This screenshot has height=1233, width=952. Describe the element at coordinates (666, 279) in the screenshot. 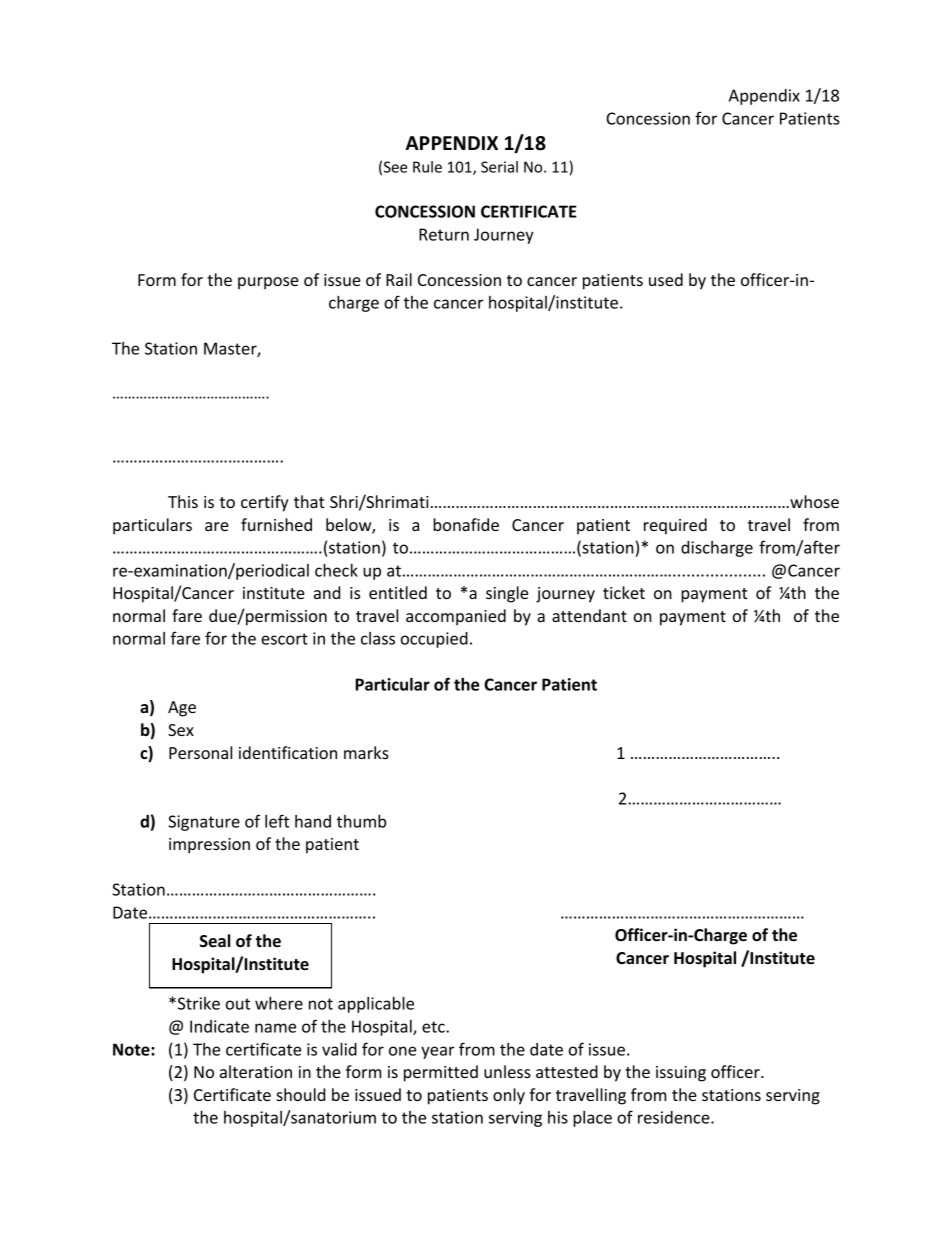

I see `used` at that location.
